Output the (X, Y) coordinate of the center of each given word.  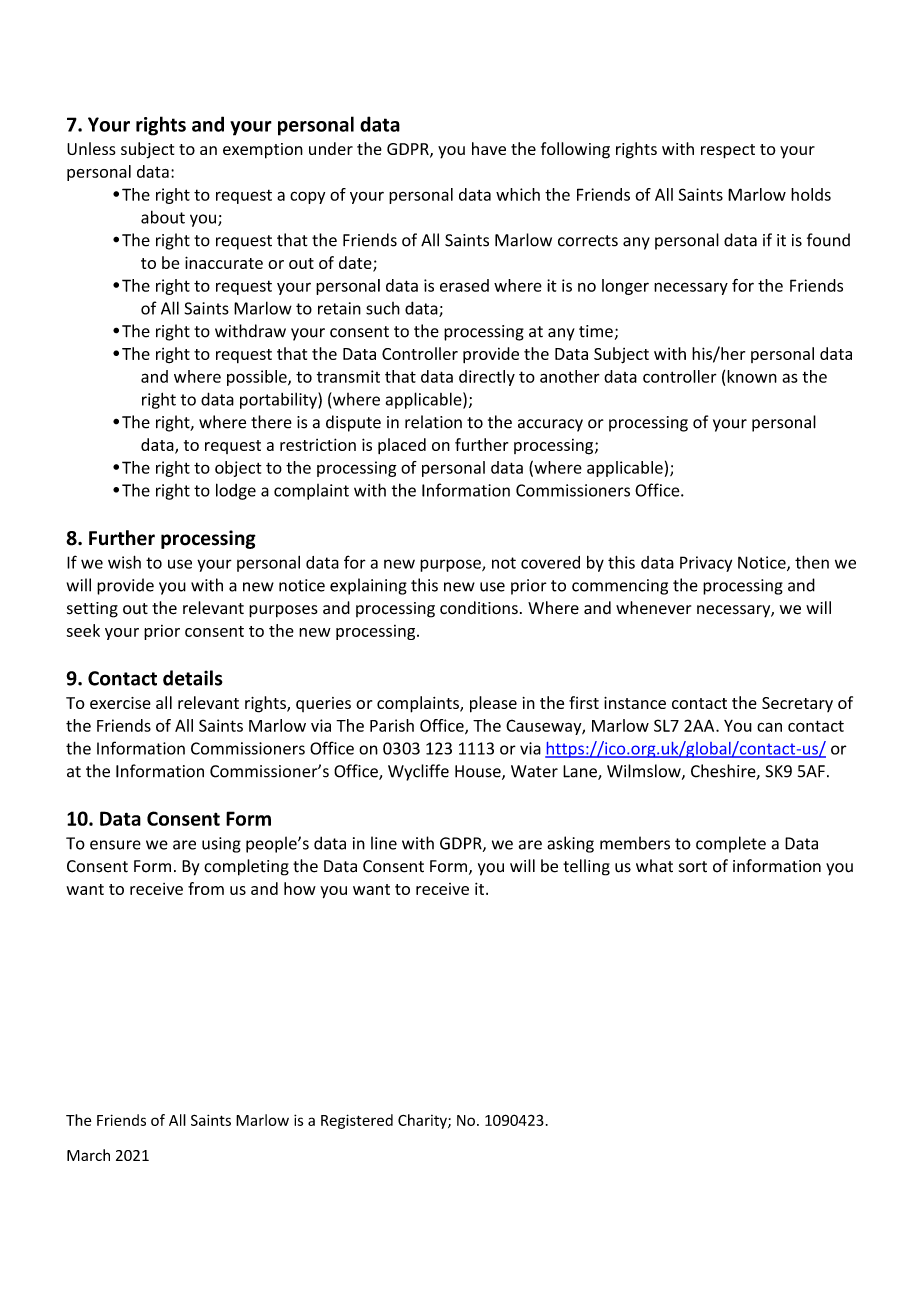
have (489, 148)
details (193, 678)
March (88, 1155)
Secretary (797, 704)
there (271, 422)
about (163, 217)
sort (693, 867)
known (752, 376)
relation (433, 422)
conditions (479, 608)
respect (728, 151)
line (384, 843)
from (206, 888)
